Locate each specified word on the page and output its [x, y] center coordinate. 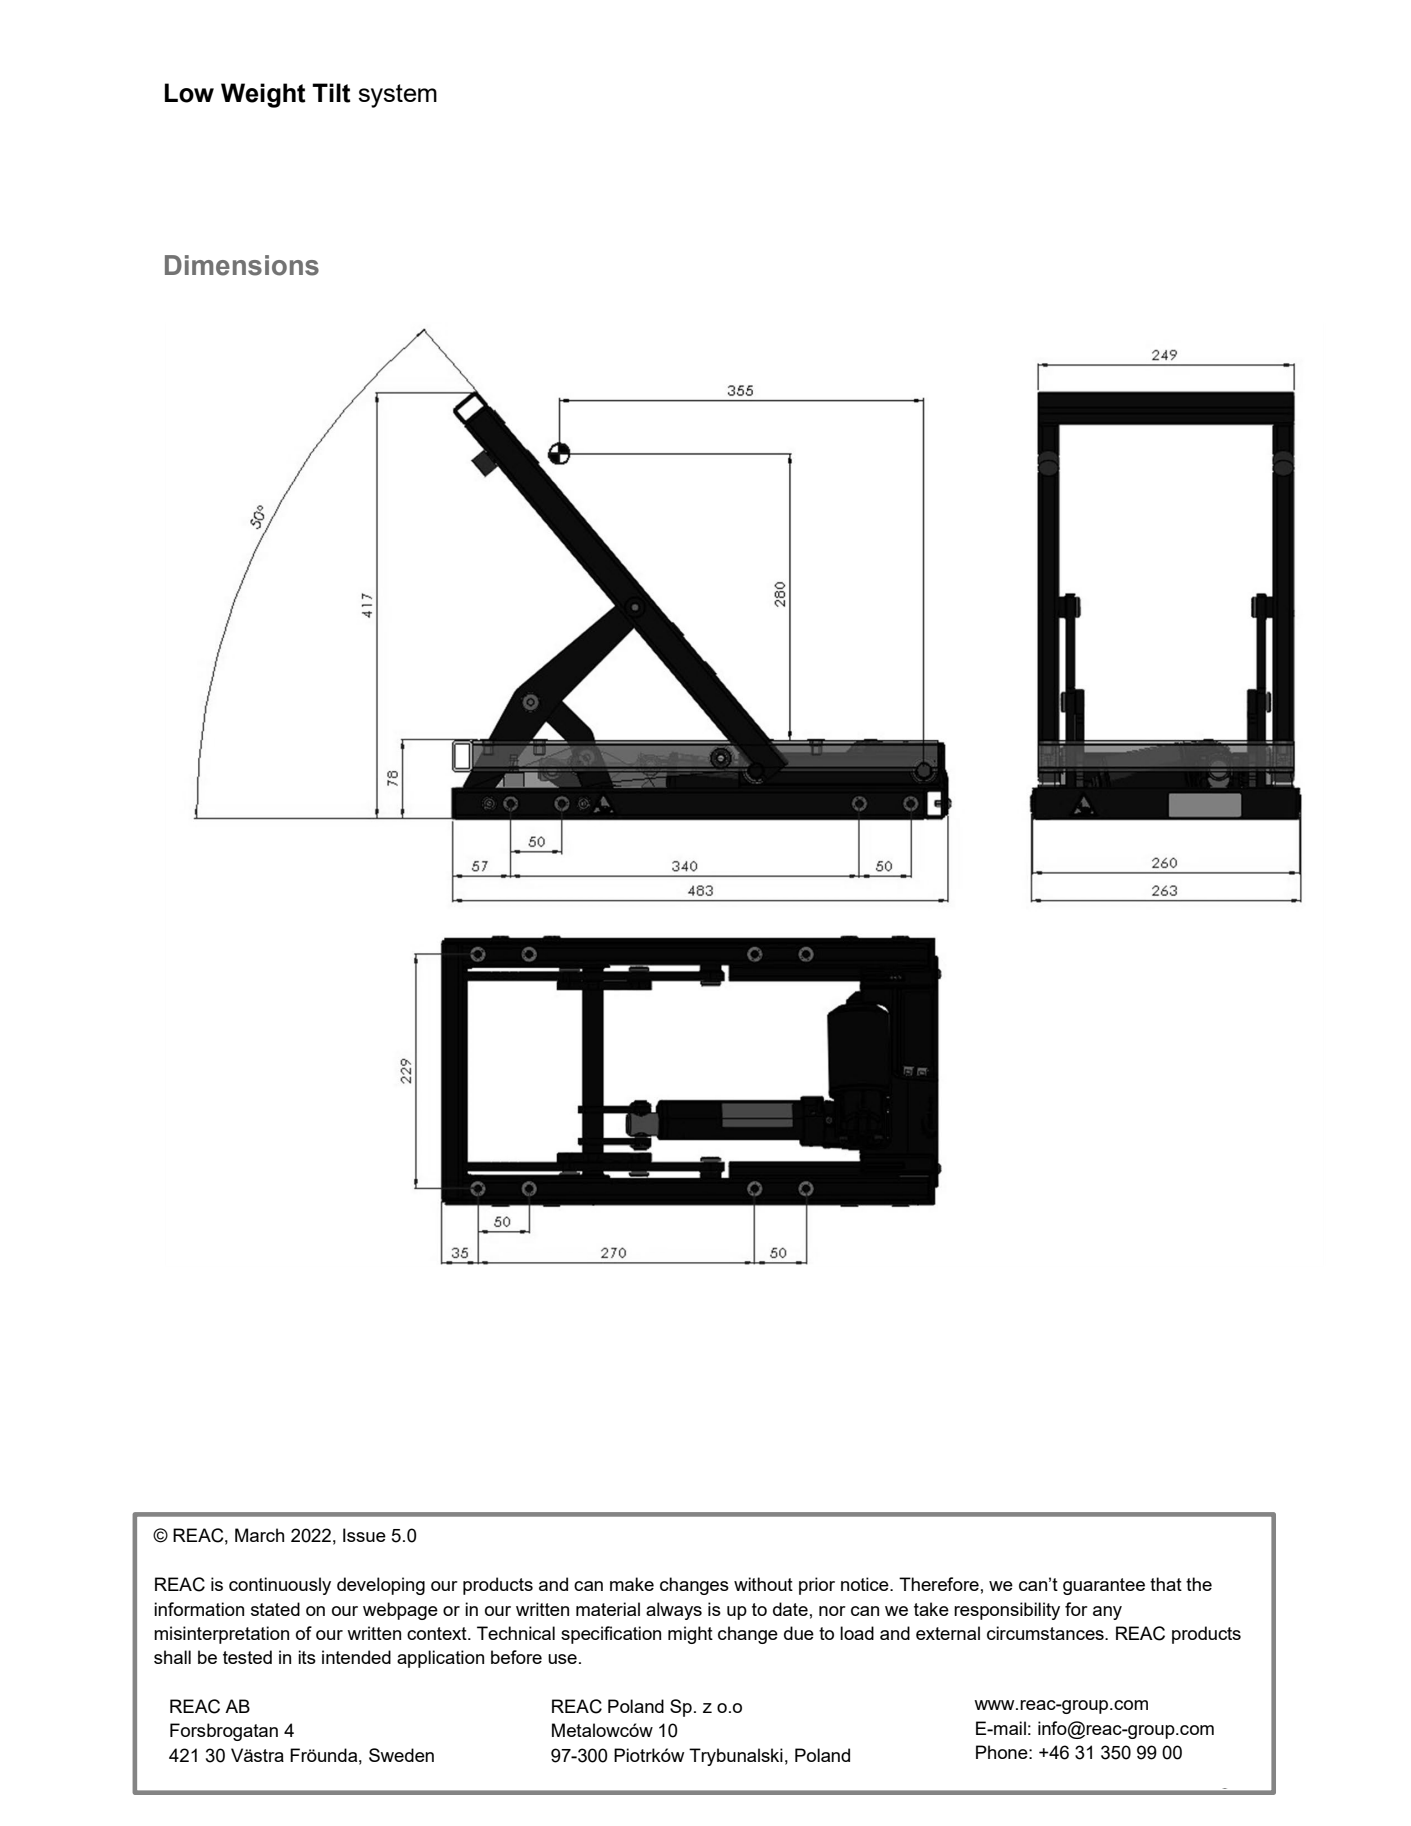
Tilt [331, 93]
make [632, 1584]
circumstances [1046, 1633]
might [690, 1635]
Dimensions [242, 265]
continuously [280, 1586]
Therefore [939, 1584]
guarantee [1104, 1586]
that [1166, 1584]
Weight [263, 95]
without [763, 1584]
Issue [364, 1535]
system [397, 96]
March [259, 1535]
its [307, 1657]
